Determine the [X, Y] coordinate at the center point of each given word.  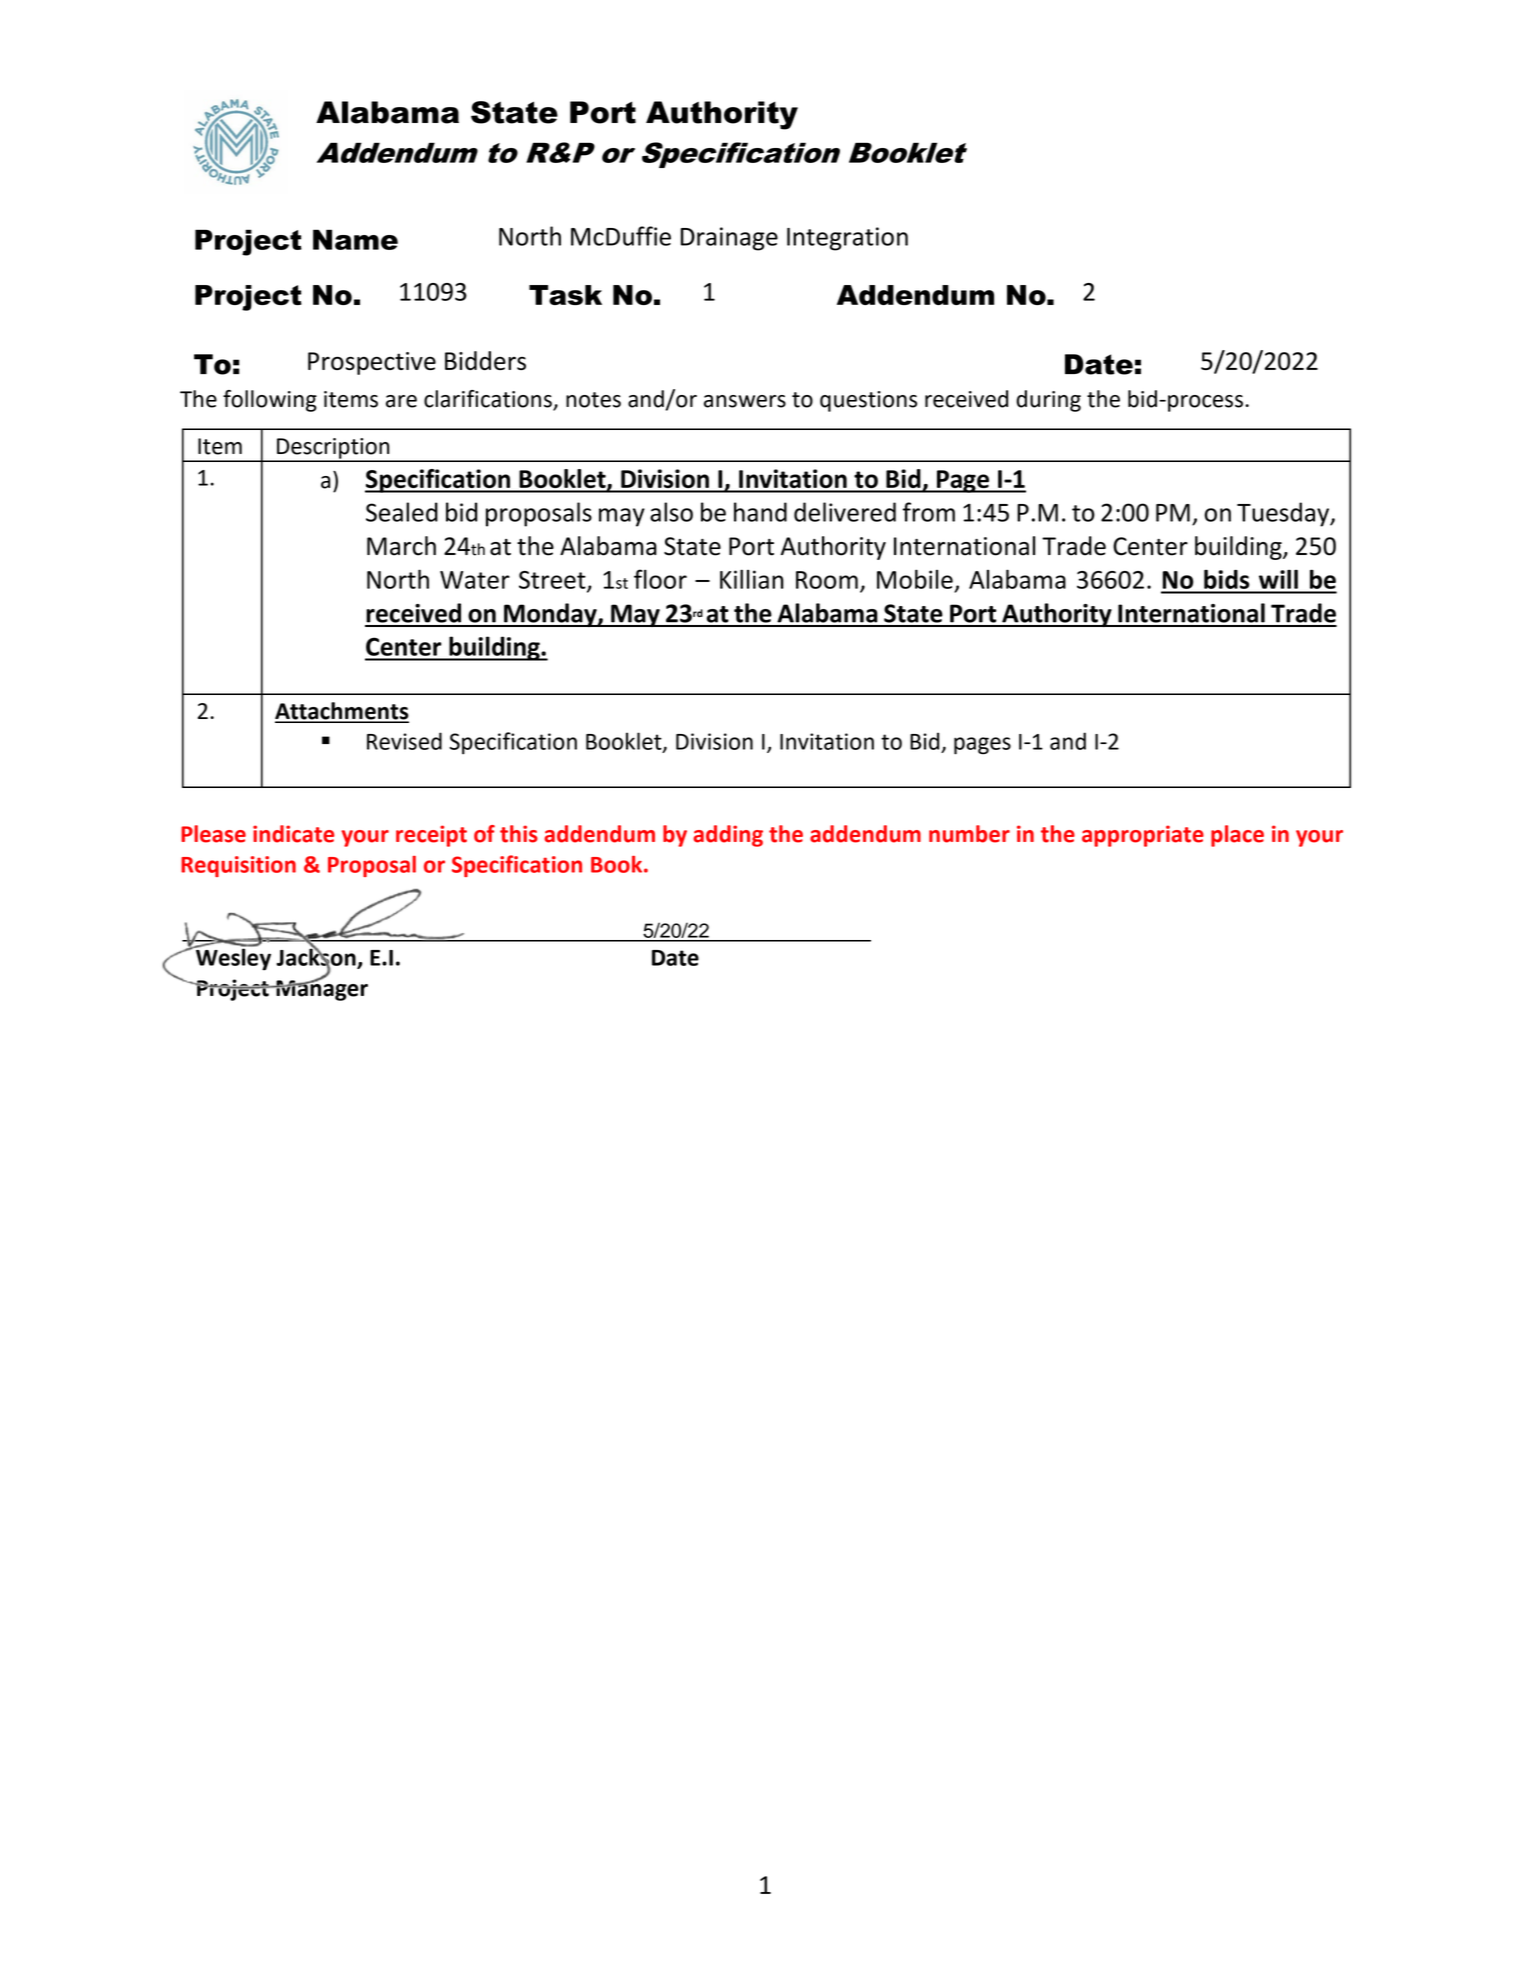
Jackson [317, 957]
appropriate [1143, 836]
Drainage [729, 239]
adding [728, 836]
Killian [752, 579]
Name [355, 239]
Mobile [915, 579]
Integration [847, 239]
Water [475, 580]
